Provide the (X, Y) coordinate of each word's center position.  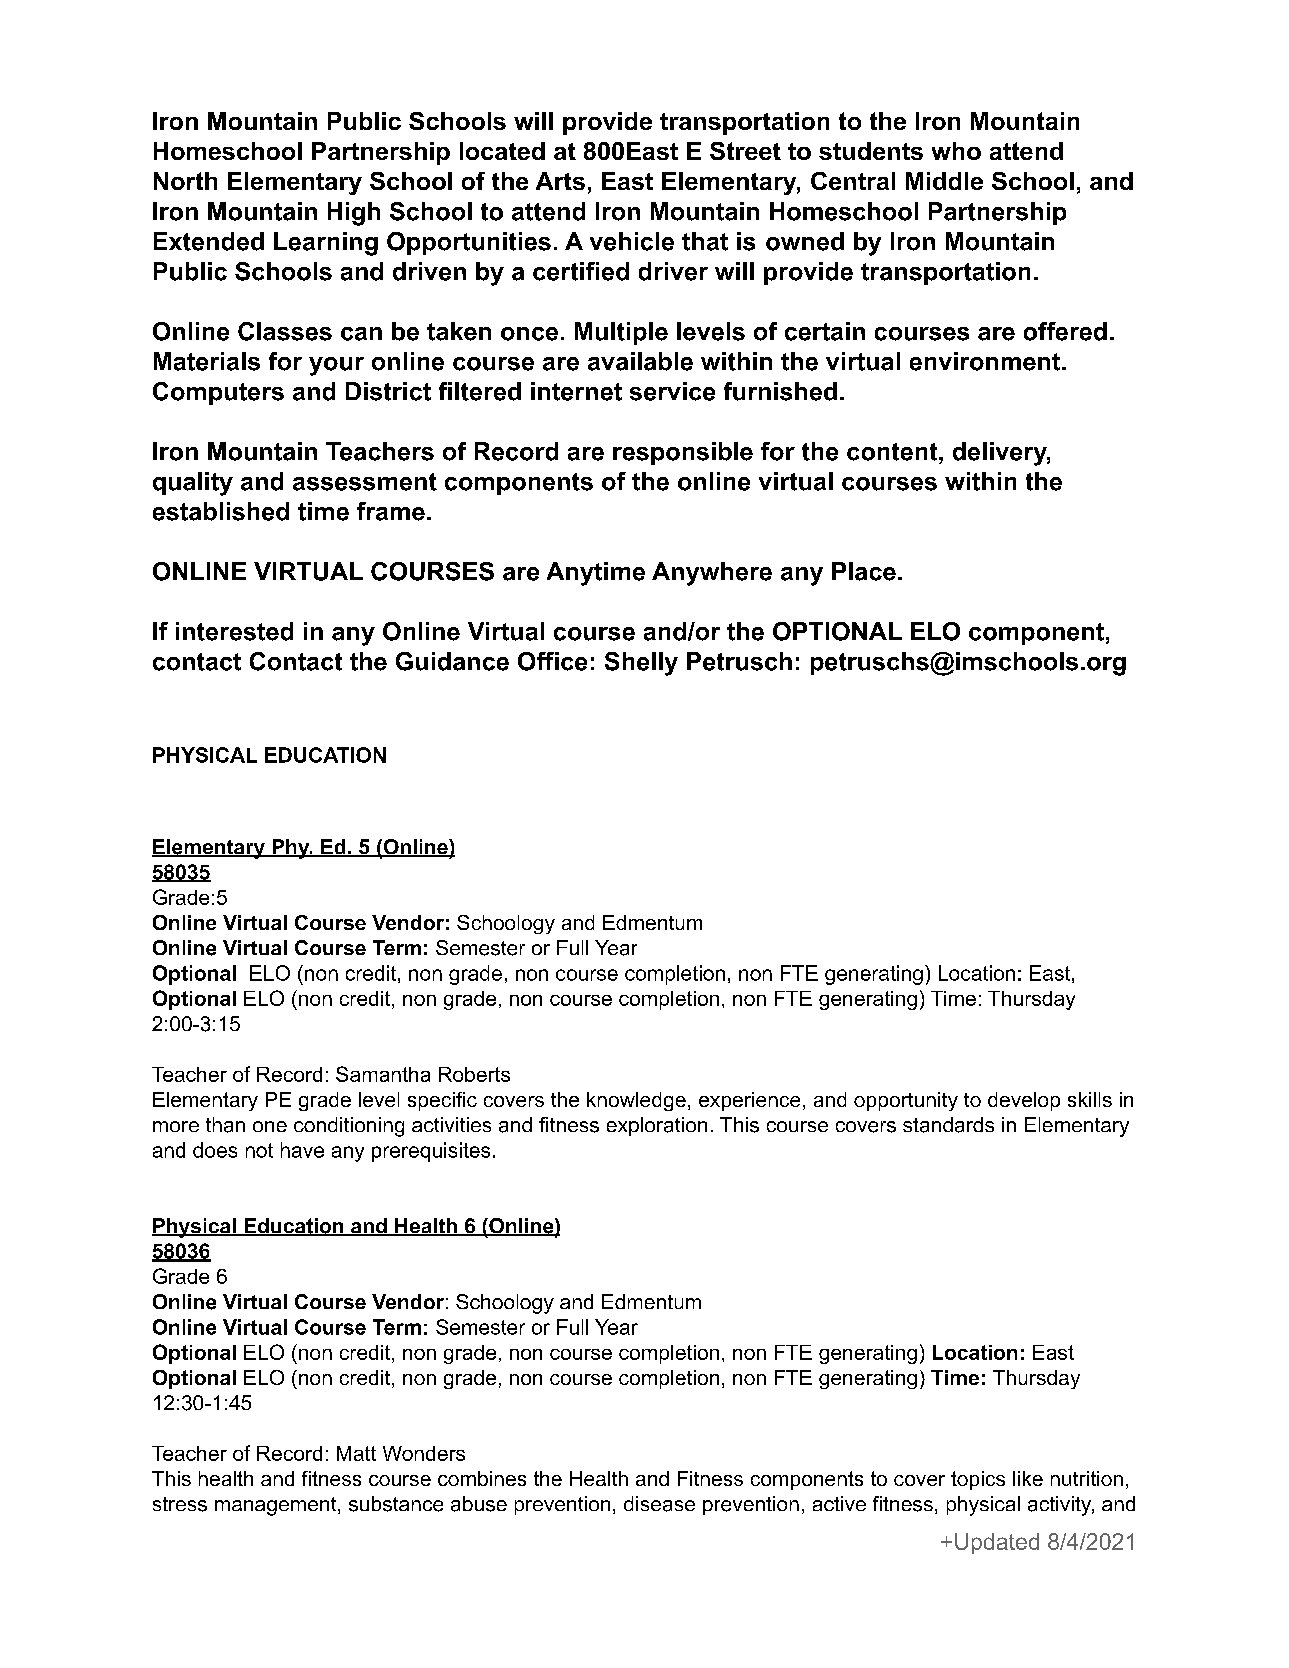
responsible (683, 453)
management (277, 1506)
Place (864, 571)
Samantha (383, 1074)
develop (1024, 1101)
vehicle (632, 241)
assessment (365, 482)
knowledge (636, 1101)
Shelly (641, 664)
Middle (944, 181)
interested (234, 631)
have (302, 1150)
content (893, 452)
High (354, 214)
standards (948, 1125)
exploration (657, 1126)
